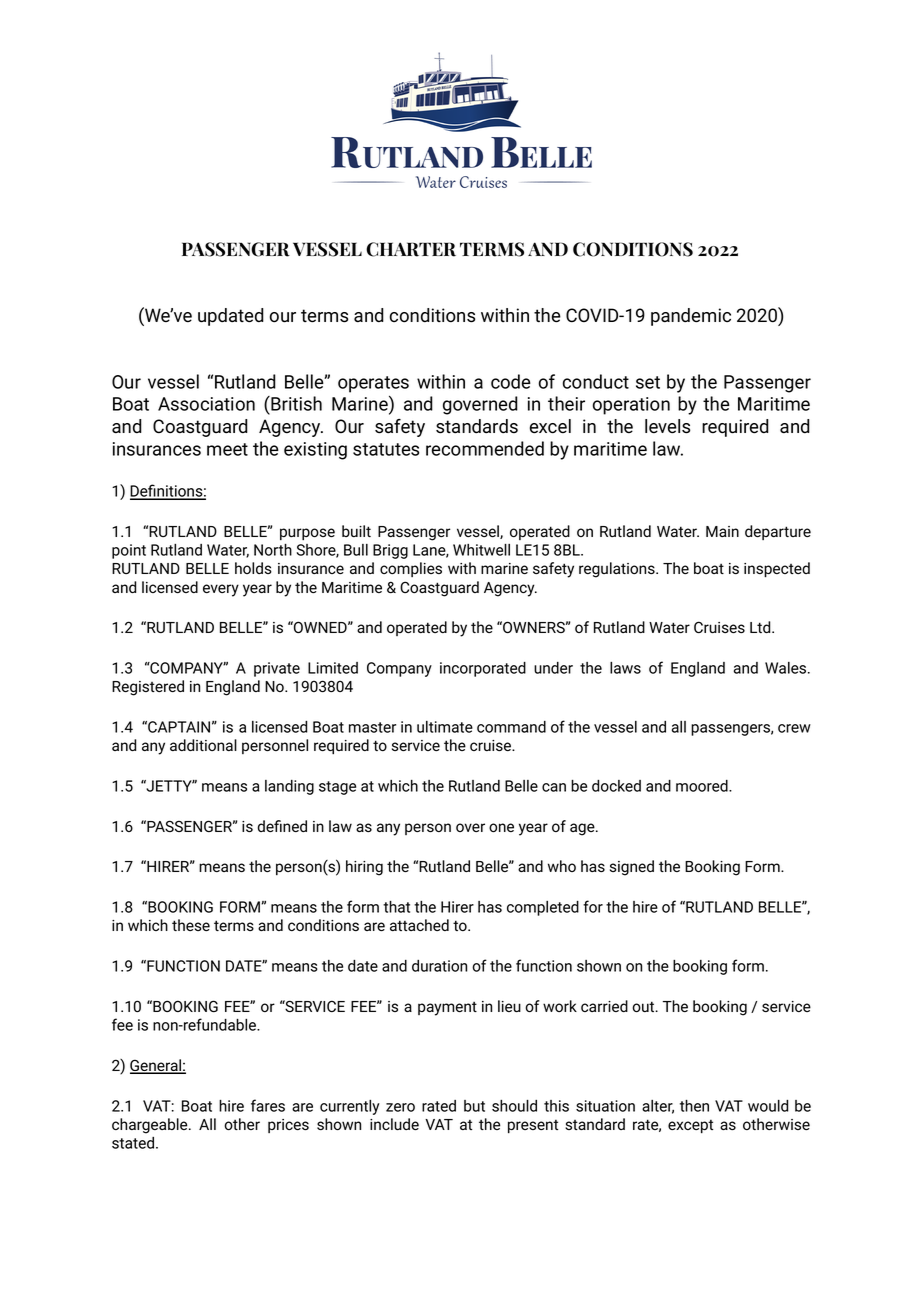 Image resolution: width=924 pixels, height=1307 pixels. Describe the element at coordinates (691, 317) in the screenshot. I see `pandemic` at that location.
